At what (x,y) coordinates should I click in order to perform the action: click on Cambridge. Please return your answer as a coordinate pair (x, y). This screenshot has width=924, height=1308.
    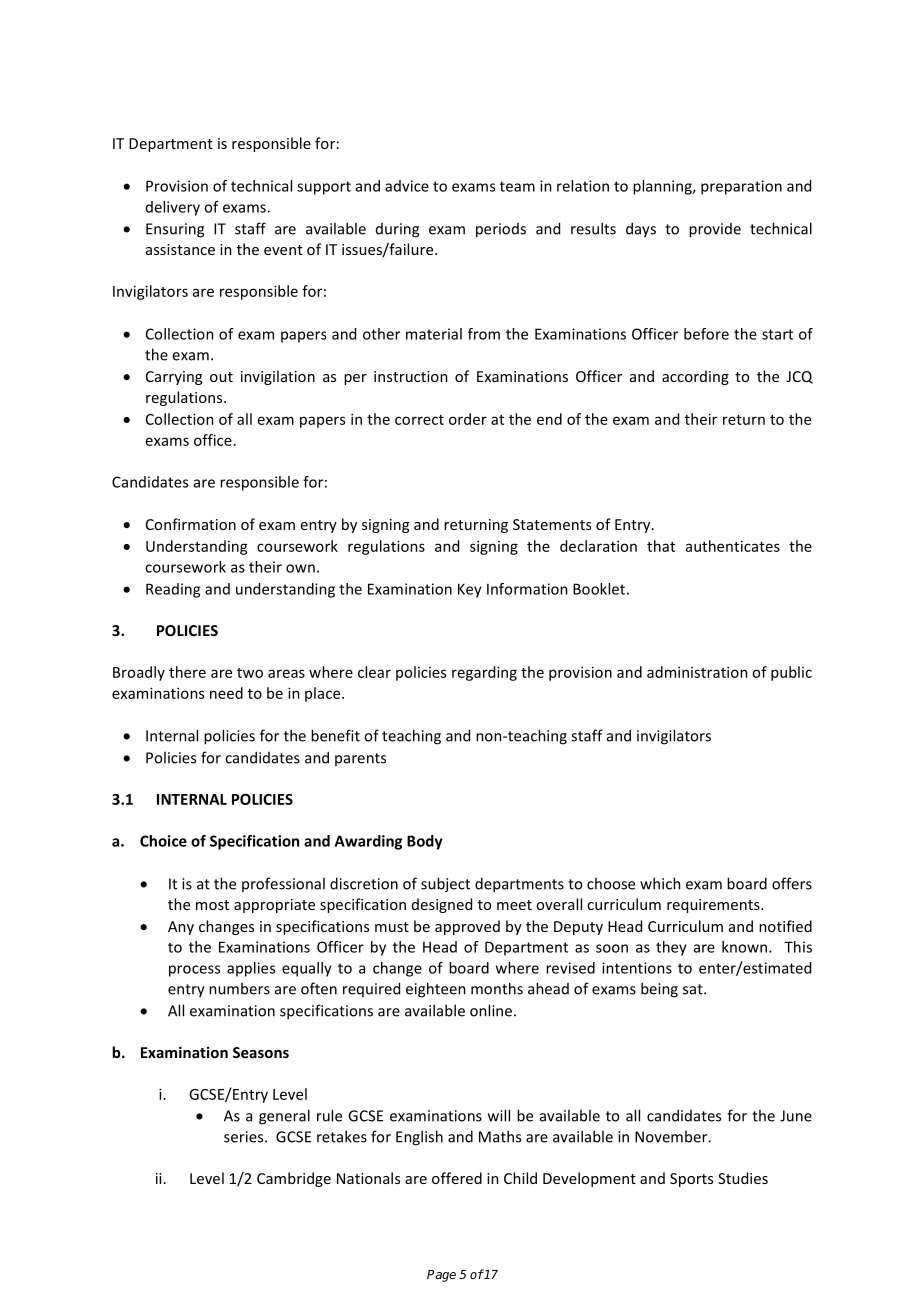
    Looking at the image, I should click on (294, 1179).
